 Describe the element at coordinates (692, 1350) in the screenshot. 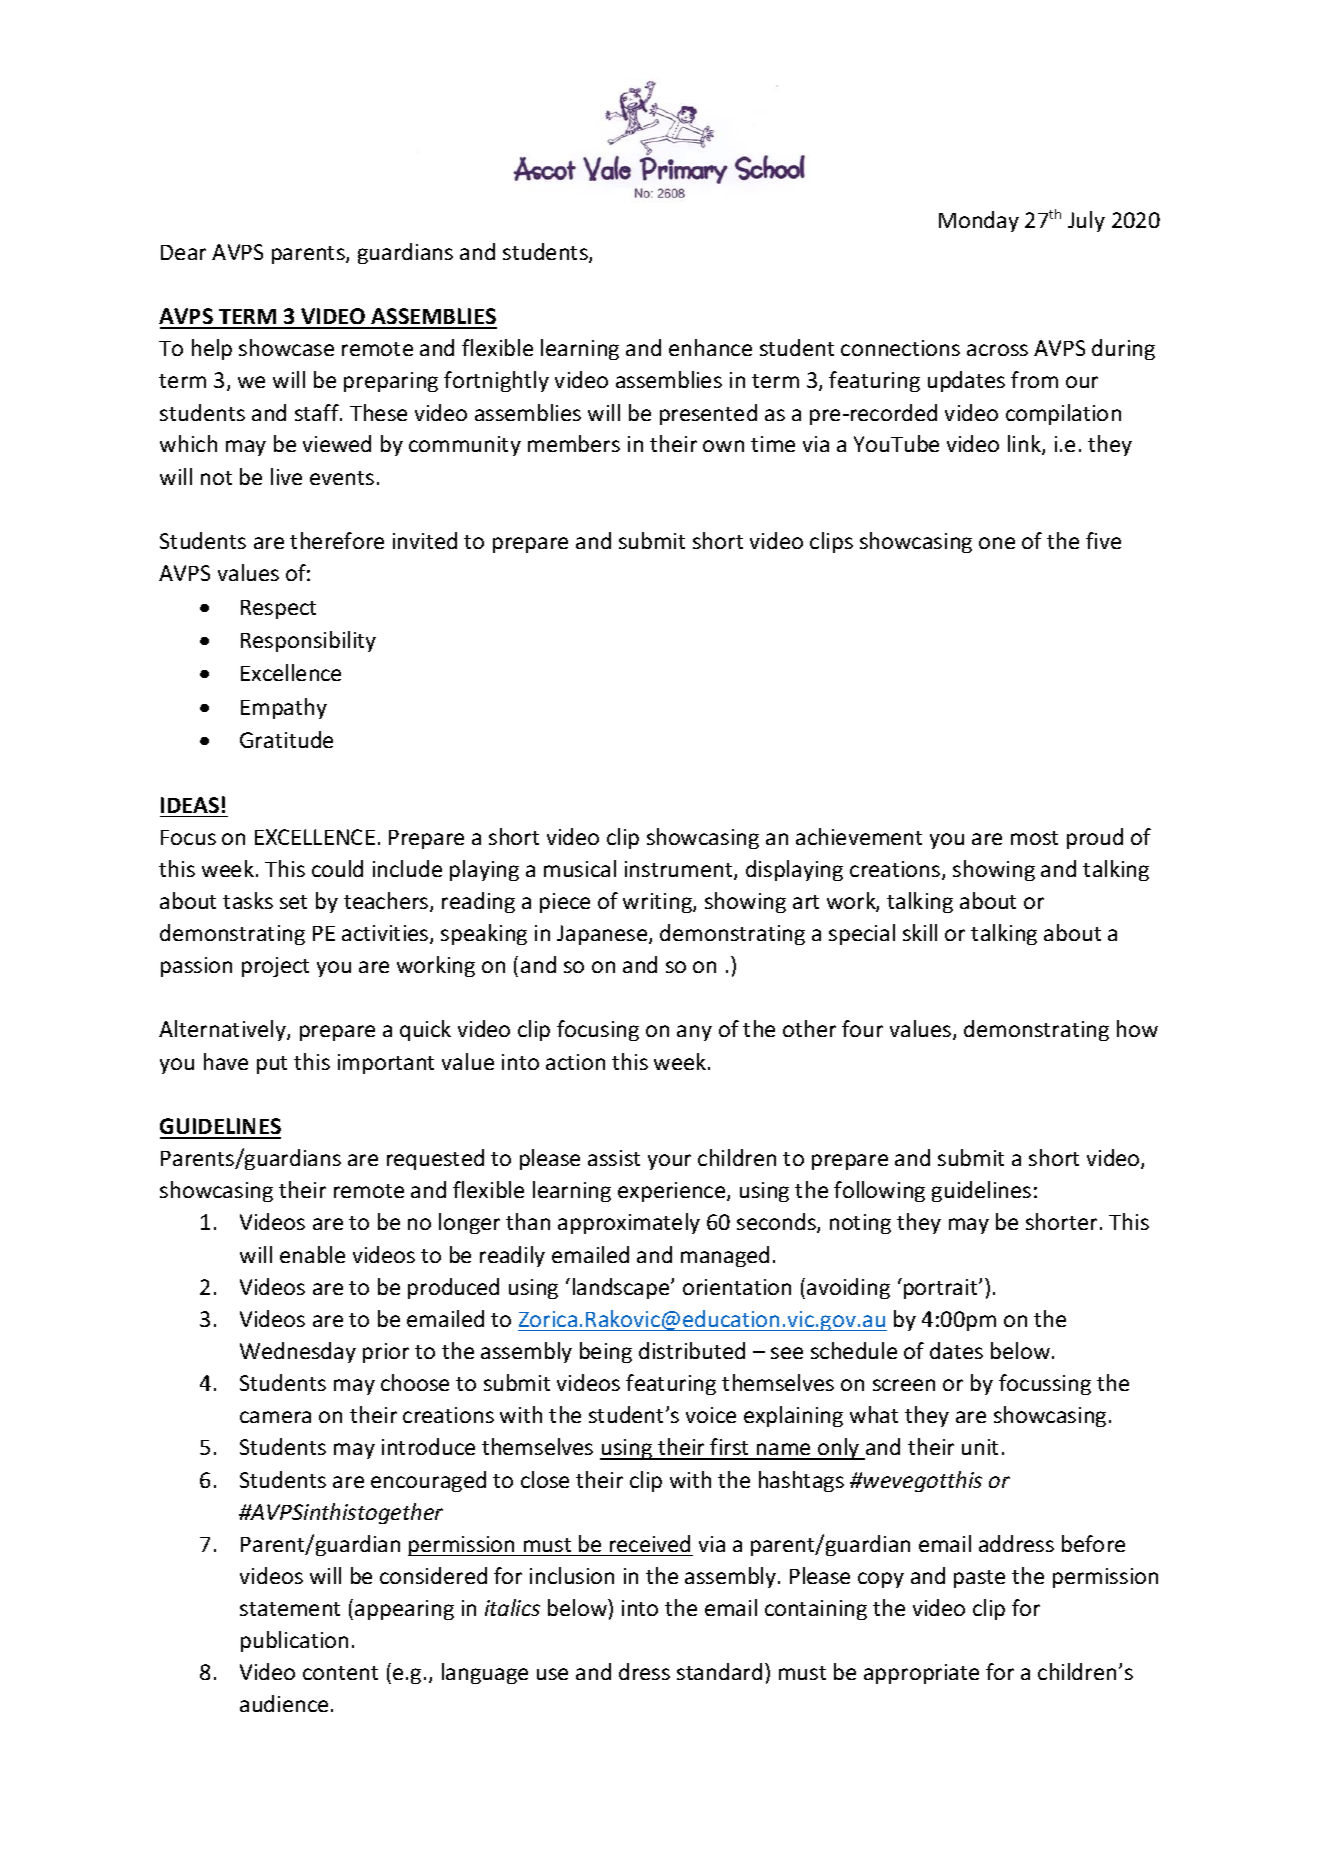

I see `distributed` at that location.
